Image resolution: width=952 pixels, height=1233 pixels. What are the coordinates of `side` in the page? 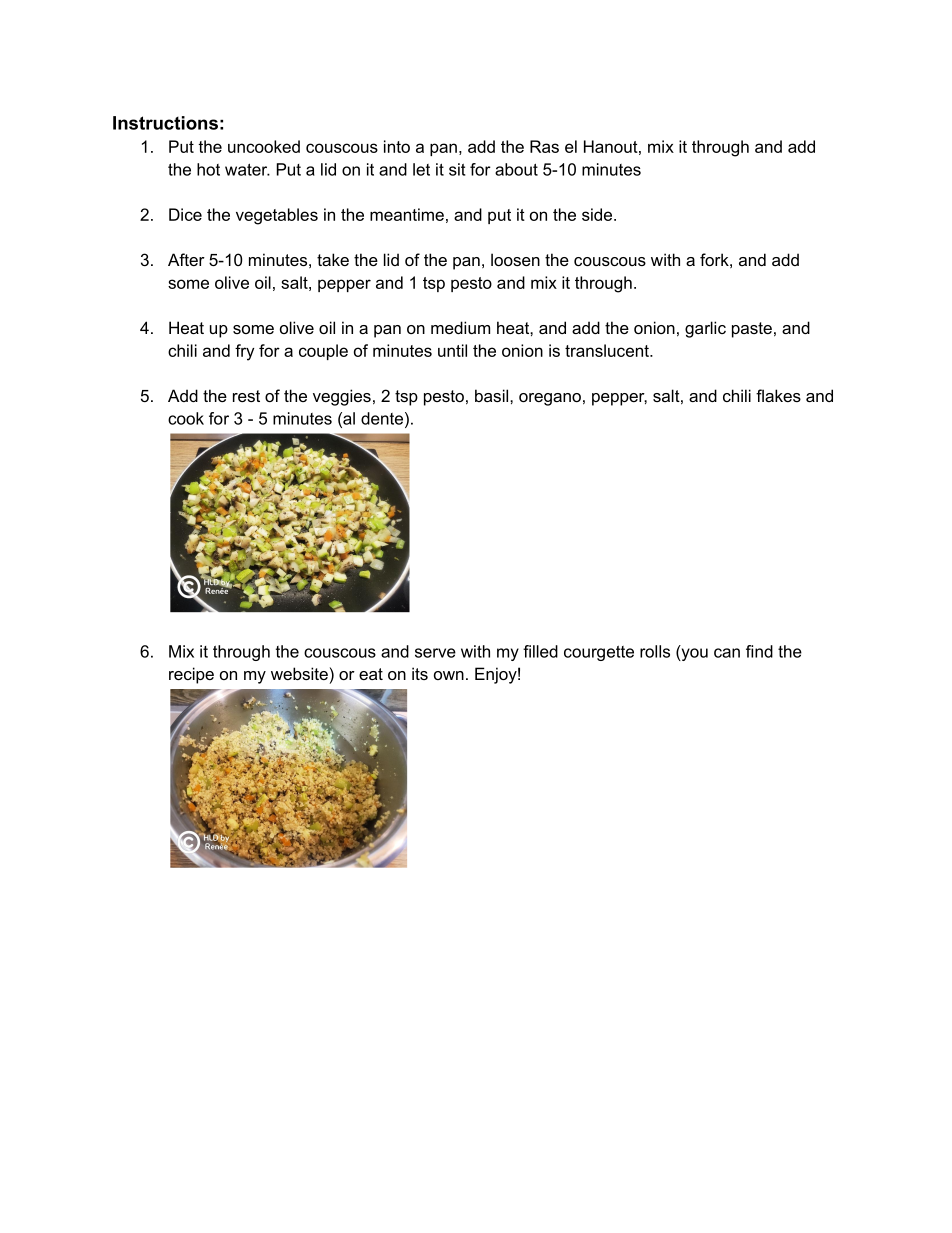 It's located at (598, 214).
